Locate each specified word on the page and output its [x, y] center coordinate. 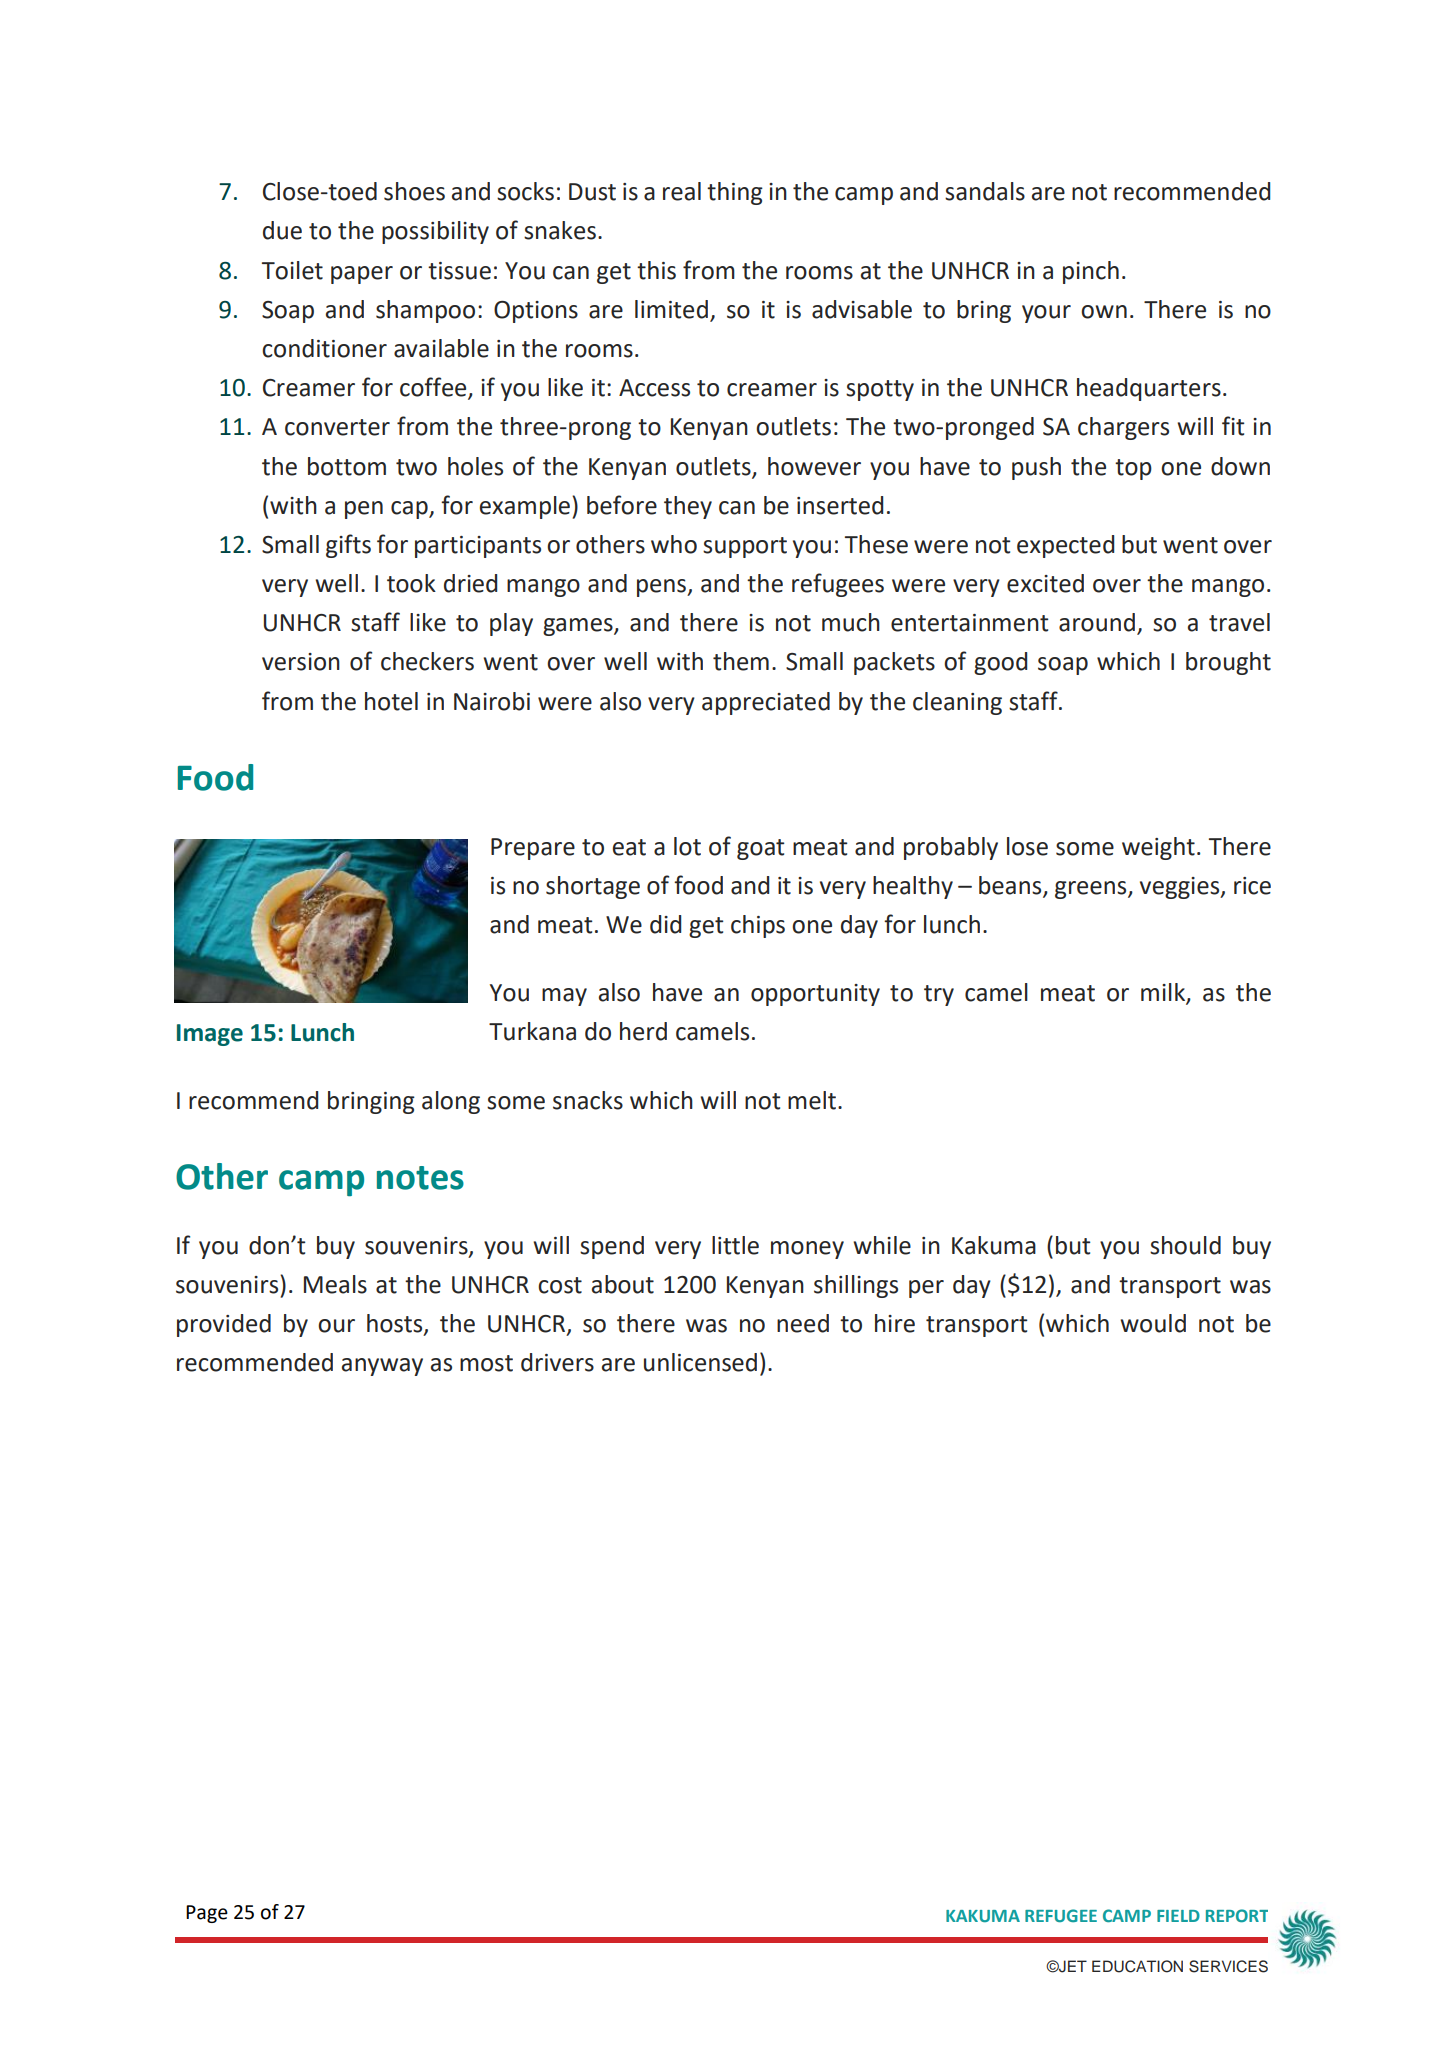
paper [362, 275]
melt [812, 1100]
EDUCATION [1137, 1966]
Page [207, 1914]
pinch [1091, 272]
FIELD [1178, 1916]
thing [735, 193]
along [451, 1102]
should [1185, 1245]
